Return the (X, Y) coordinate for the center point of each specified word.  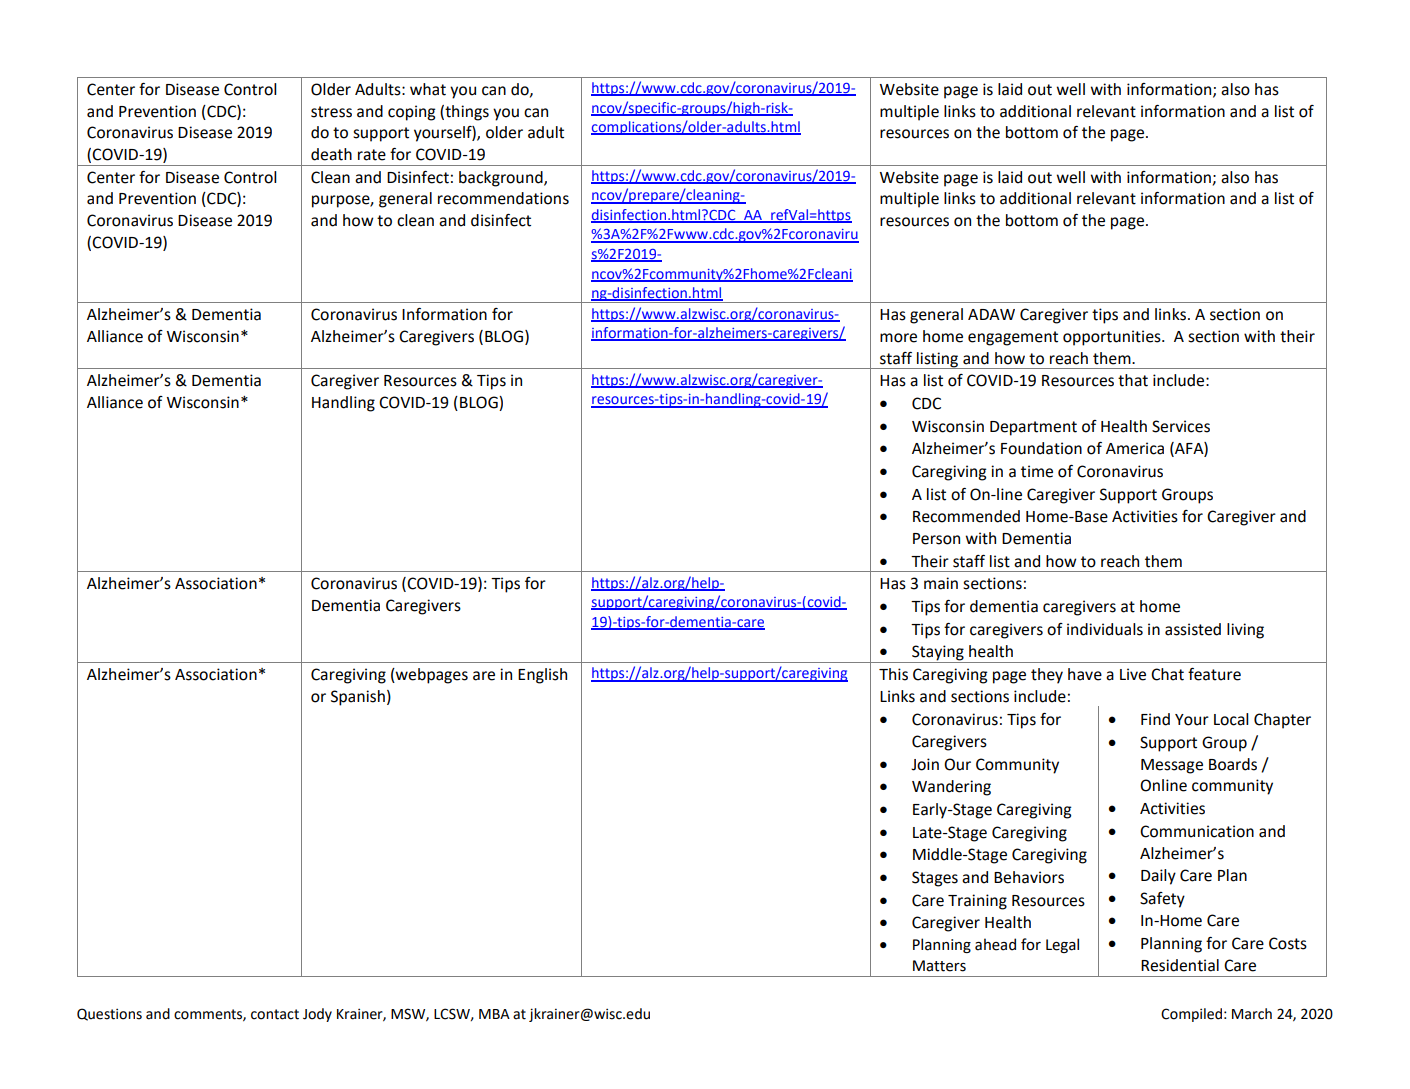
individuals (1105, 629)
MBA (494, 1014)
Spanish (358, 698)
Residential (1180, 965)
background (502, 179)
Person (936, 539)
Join (925, 764)
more (898, 338)
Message (1172, 766)
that (1133, 380)
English (542, 676)
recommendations (503, 198)
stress (331, 112)
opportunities (1113, 338)
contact (275, 1014)
